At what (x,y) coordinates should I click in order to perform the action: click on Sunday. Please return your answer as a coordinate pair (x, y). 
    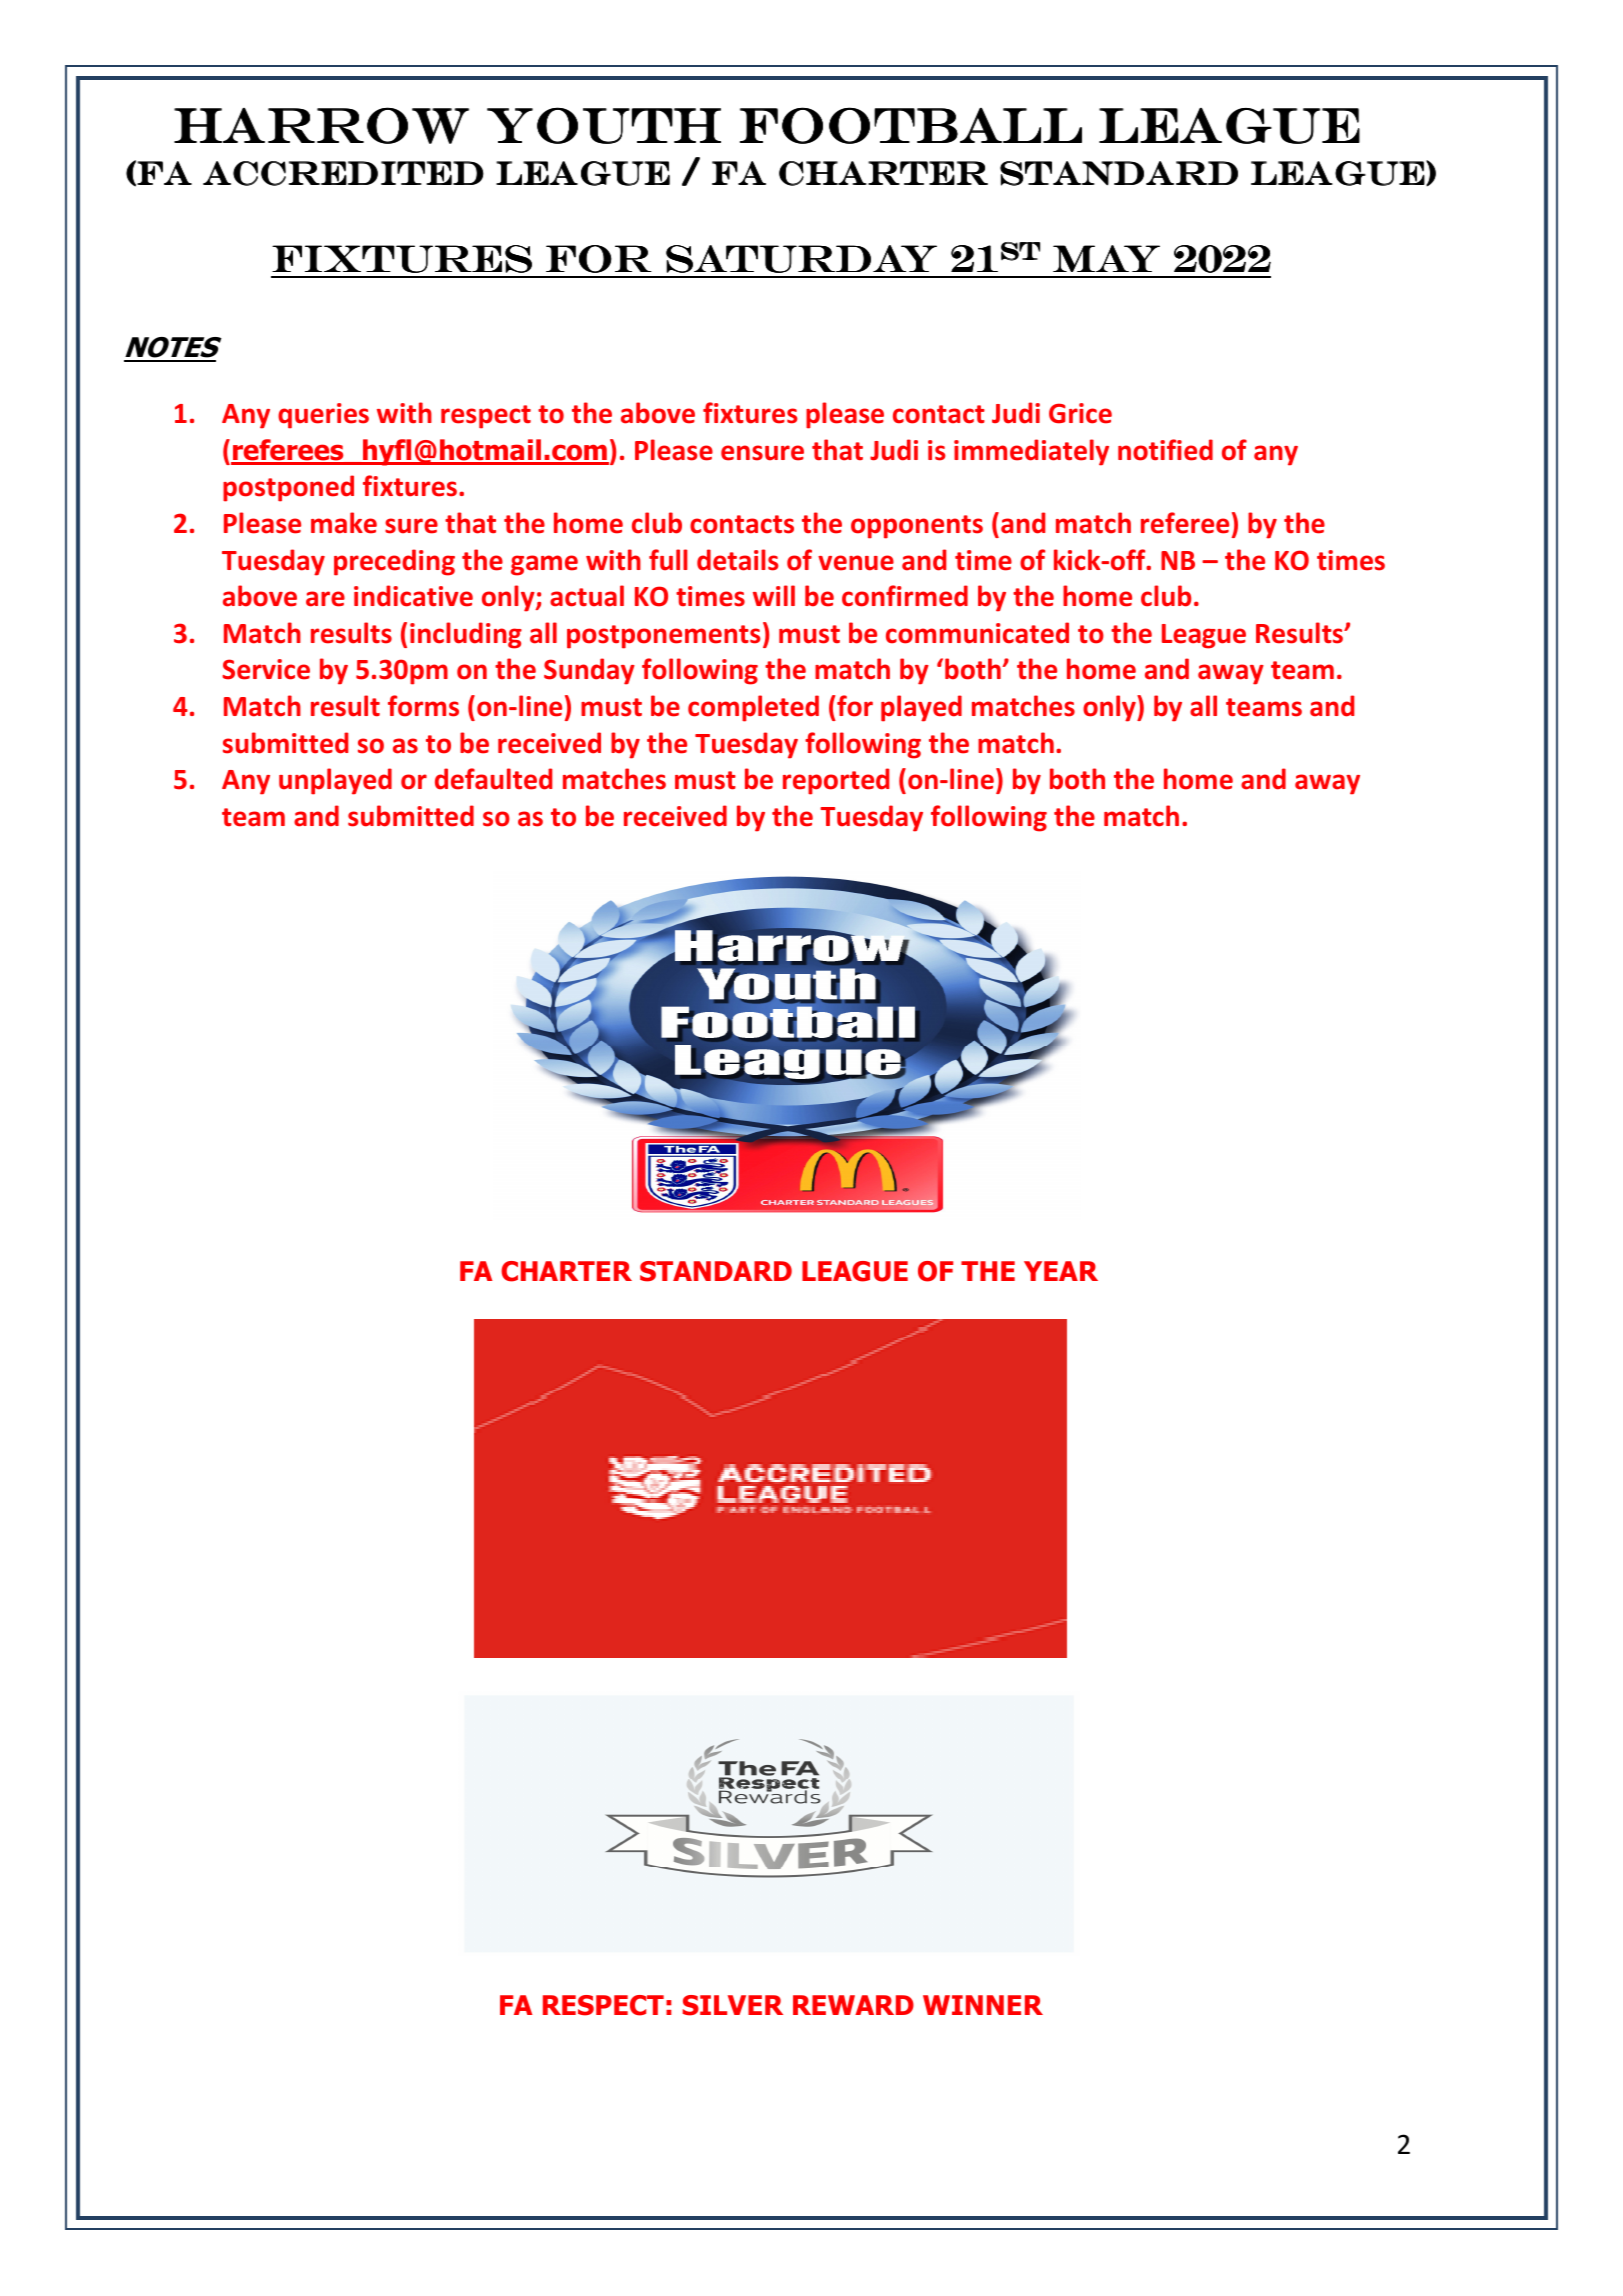
    Looking at the image, I should click on (589, 671).
